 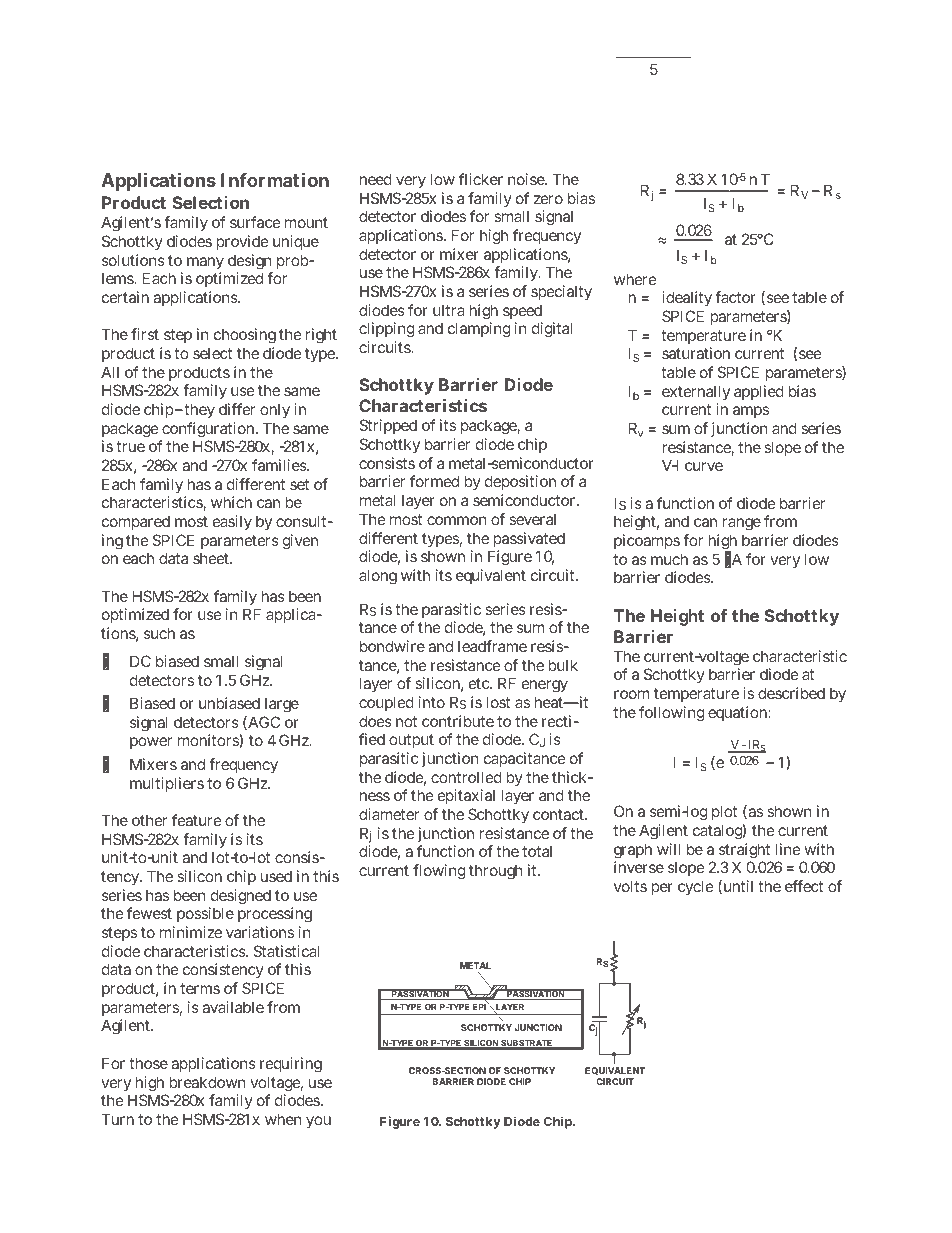 What do you see at coordinates (696, 887) in the page?
I see `cycle` at bounding box center [696, 887].
